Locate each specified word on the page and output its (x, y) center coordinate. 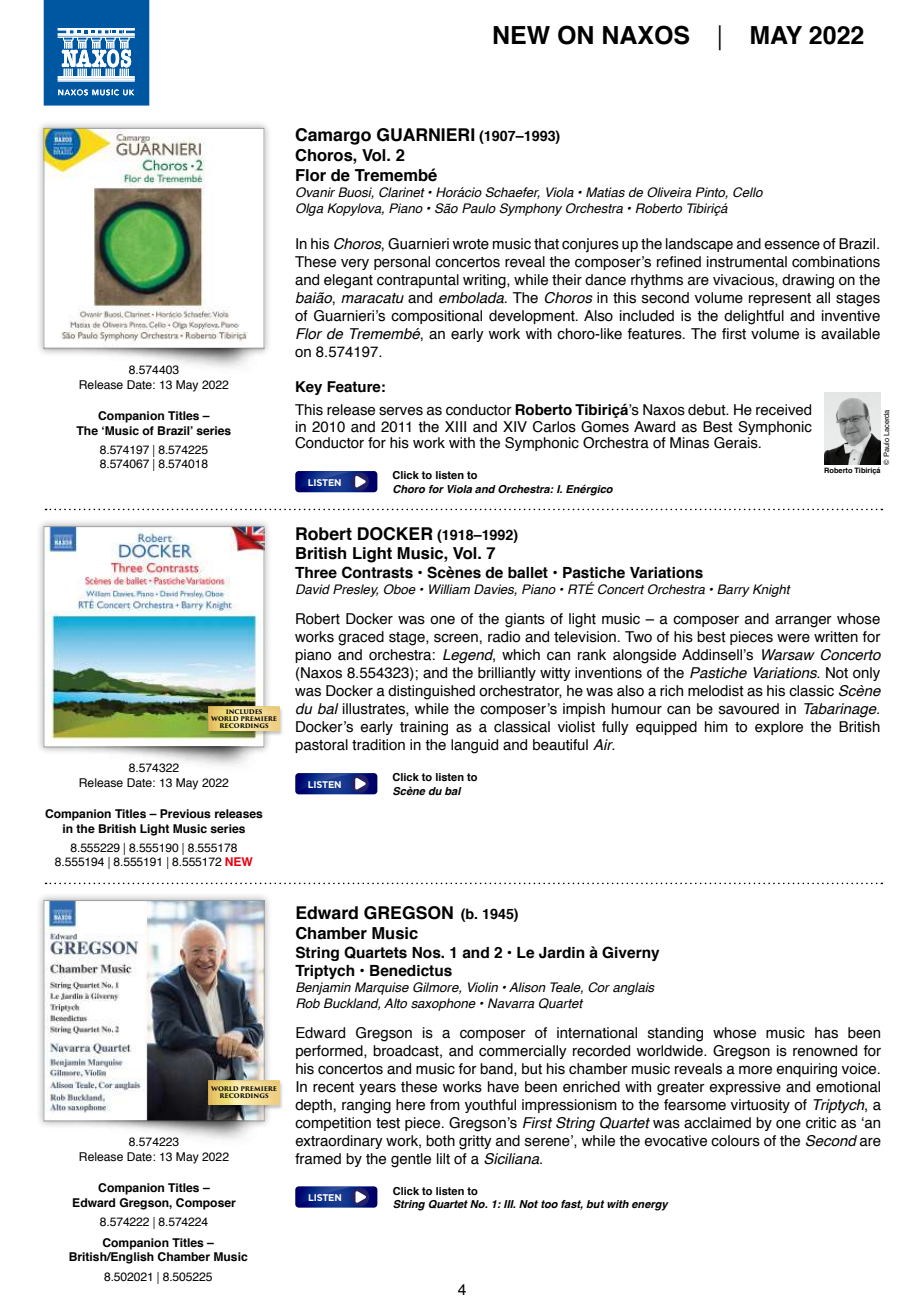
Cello (748, 192)
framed (318, 1159)
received (783, 410)
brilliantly (507, 674)
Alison (527, 987)
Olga (310, 209)
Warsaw (788, 655)
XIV (515, 426)
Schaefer (512, 193)
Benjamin (323, 988)
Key (309, 388)
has (826, 1033)
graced (361, 638)
